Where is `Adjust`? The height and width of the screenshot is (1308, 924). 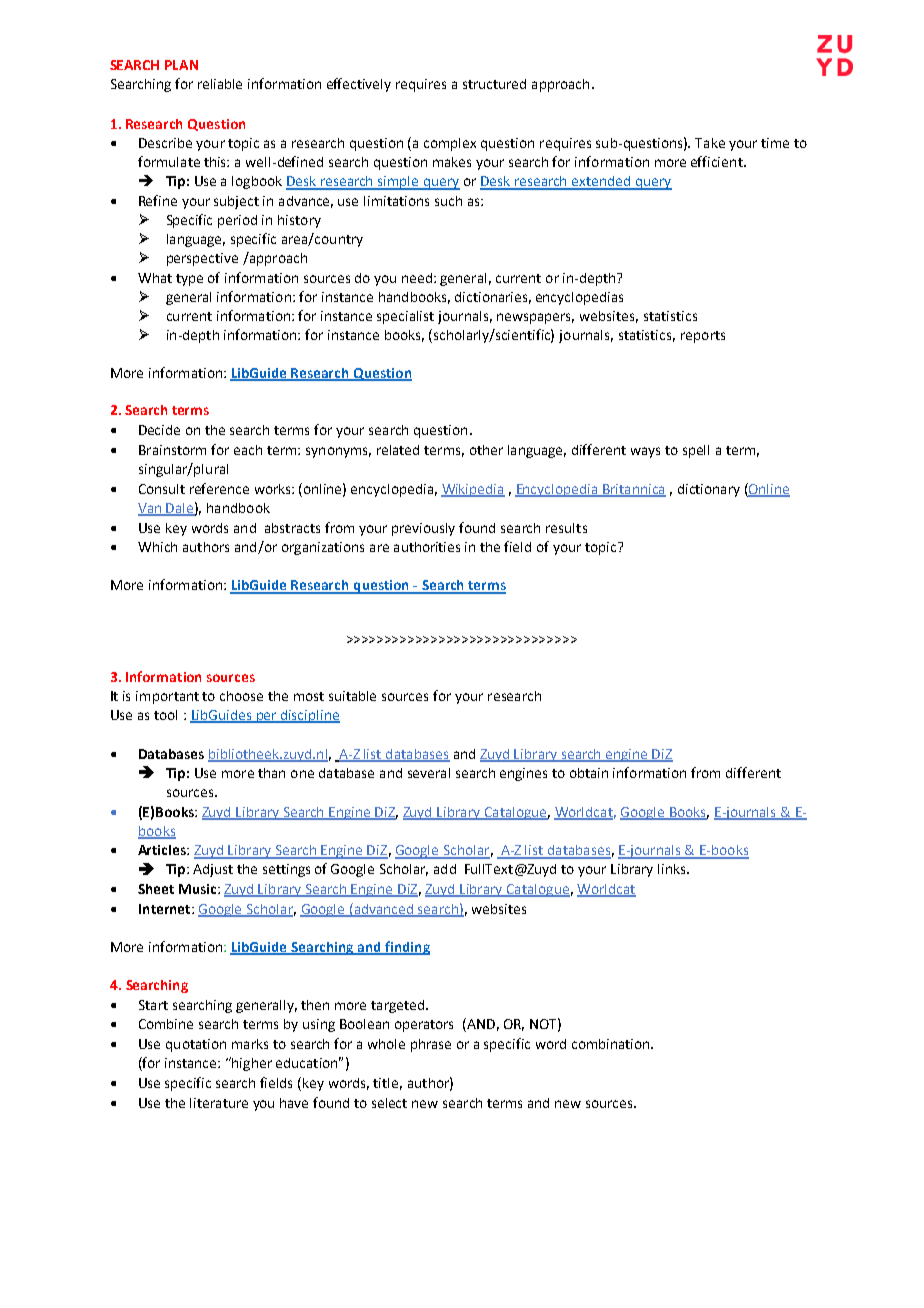 Adjust is located at coordinates (213, 870).
